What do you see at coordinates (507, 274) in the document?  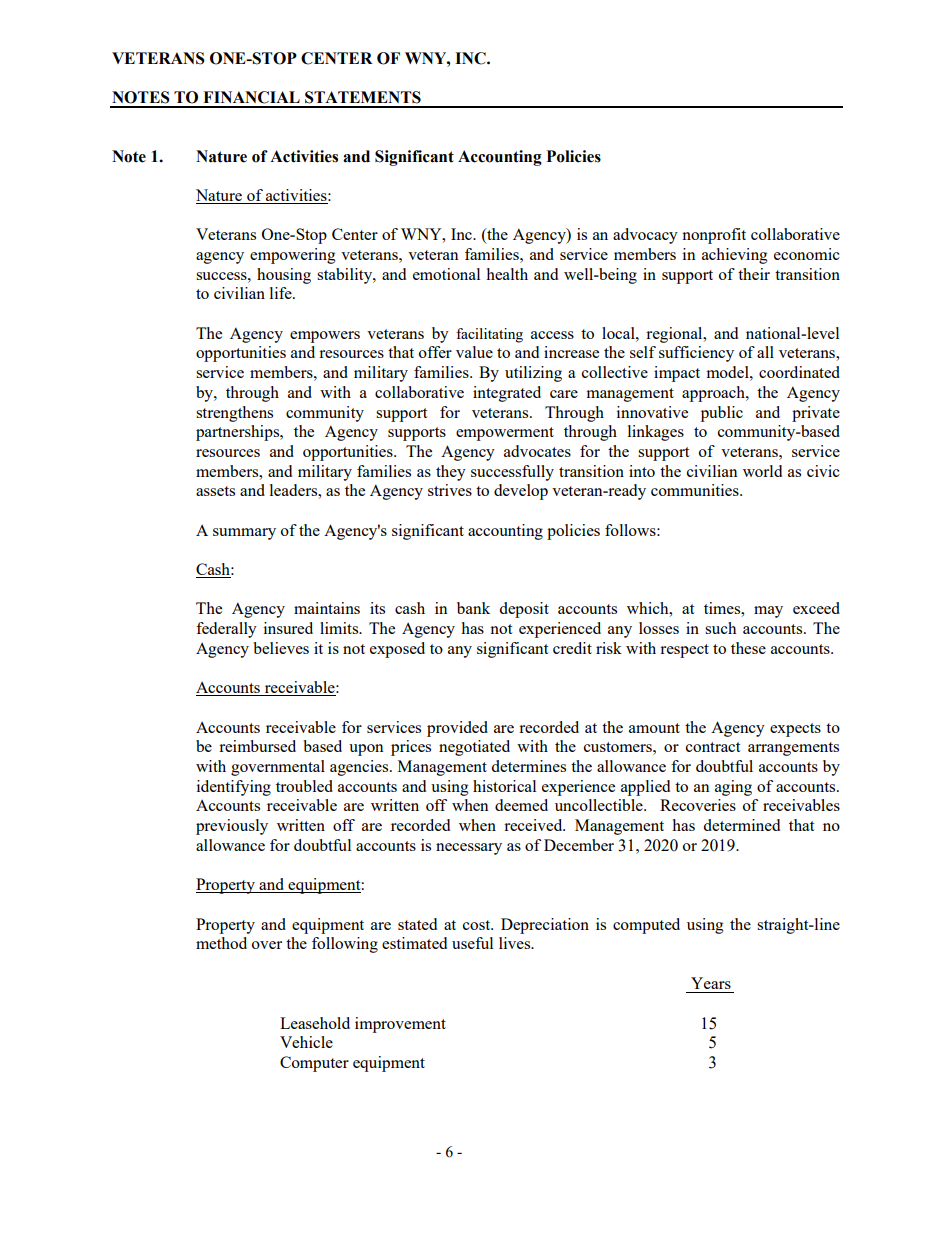 I see `health` at bounding box center [507, 274].
